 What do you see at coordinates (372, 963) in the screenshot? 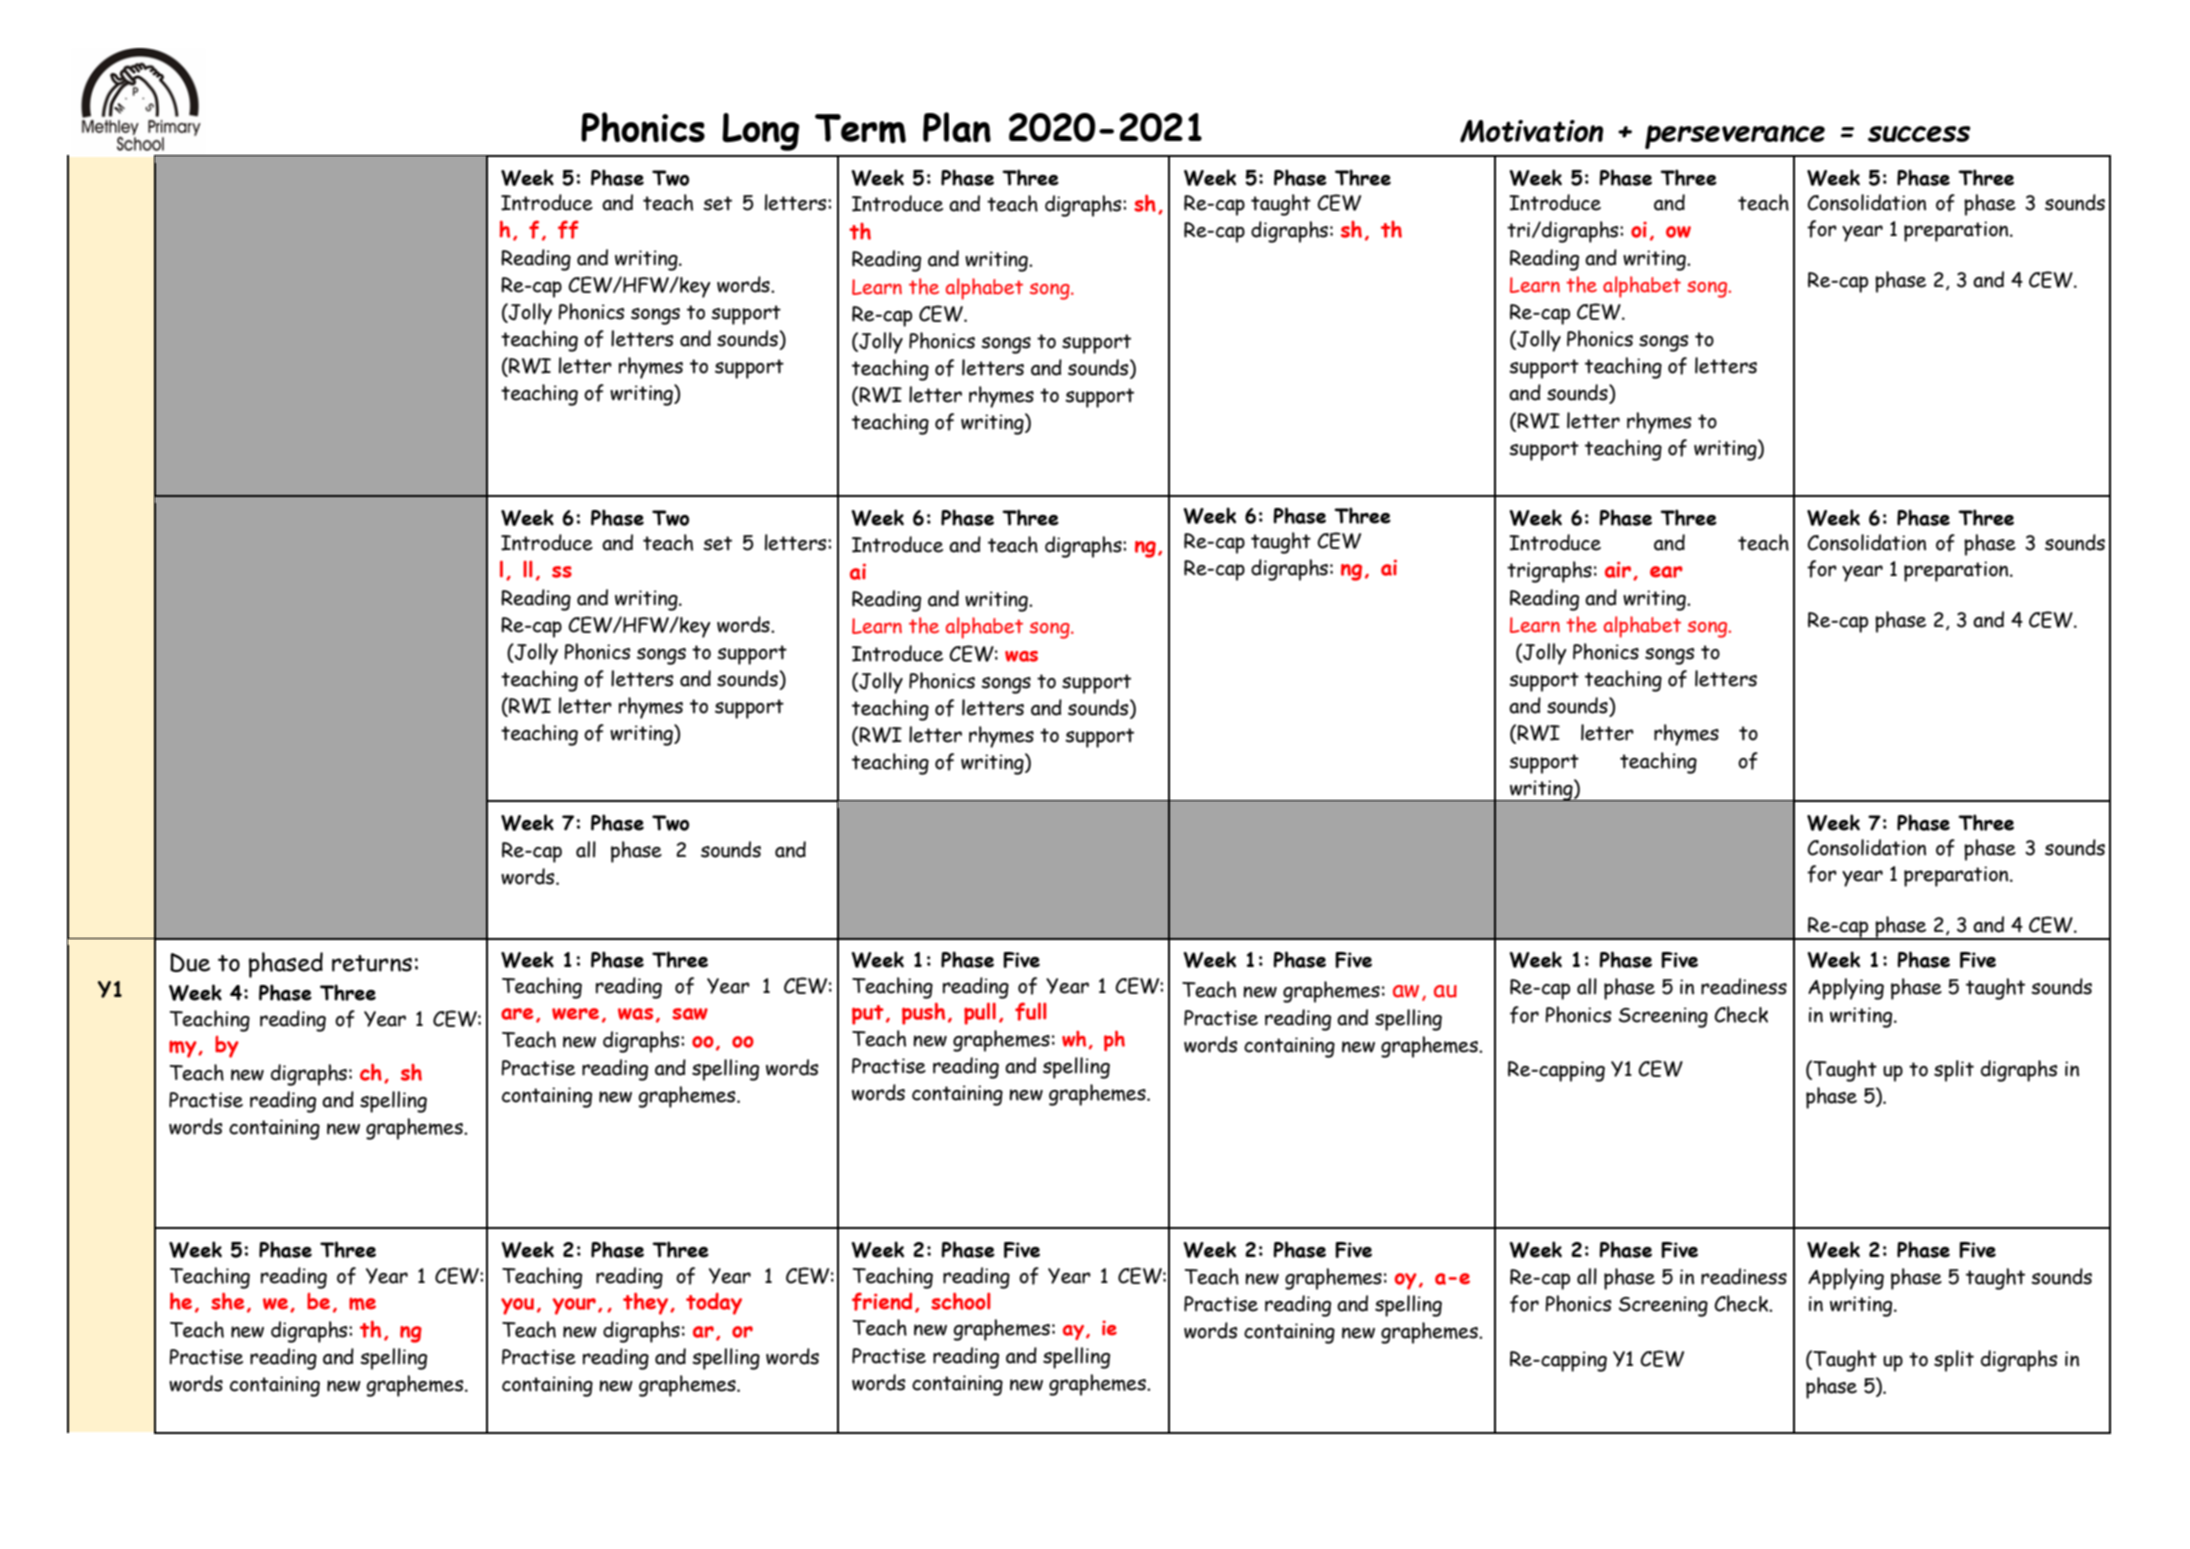
I see `returns` at bounding box center [372, 963].
